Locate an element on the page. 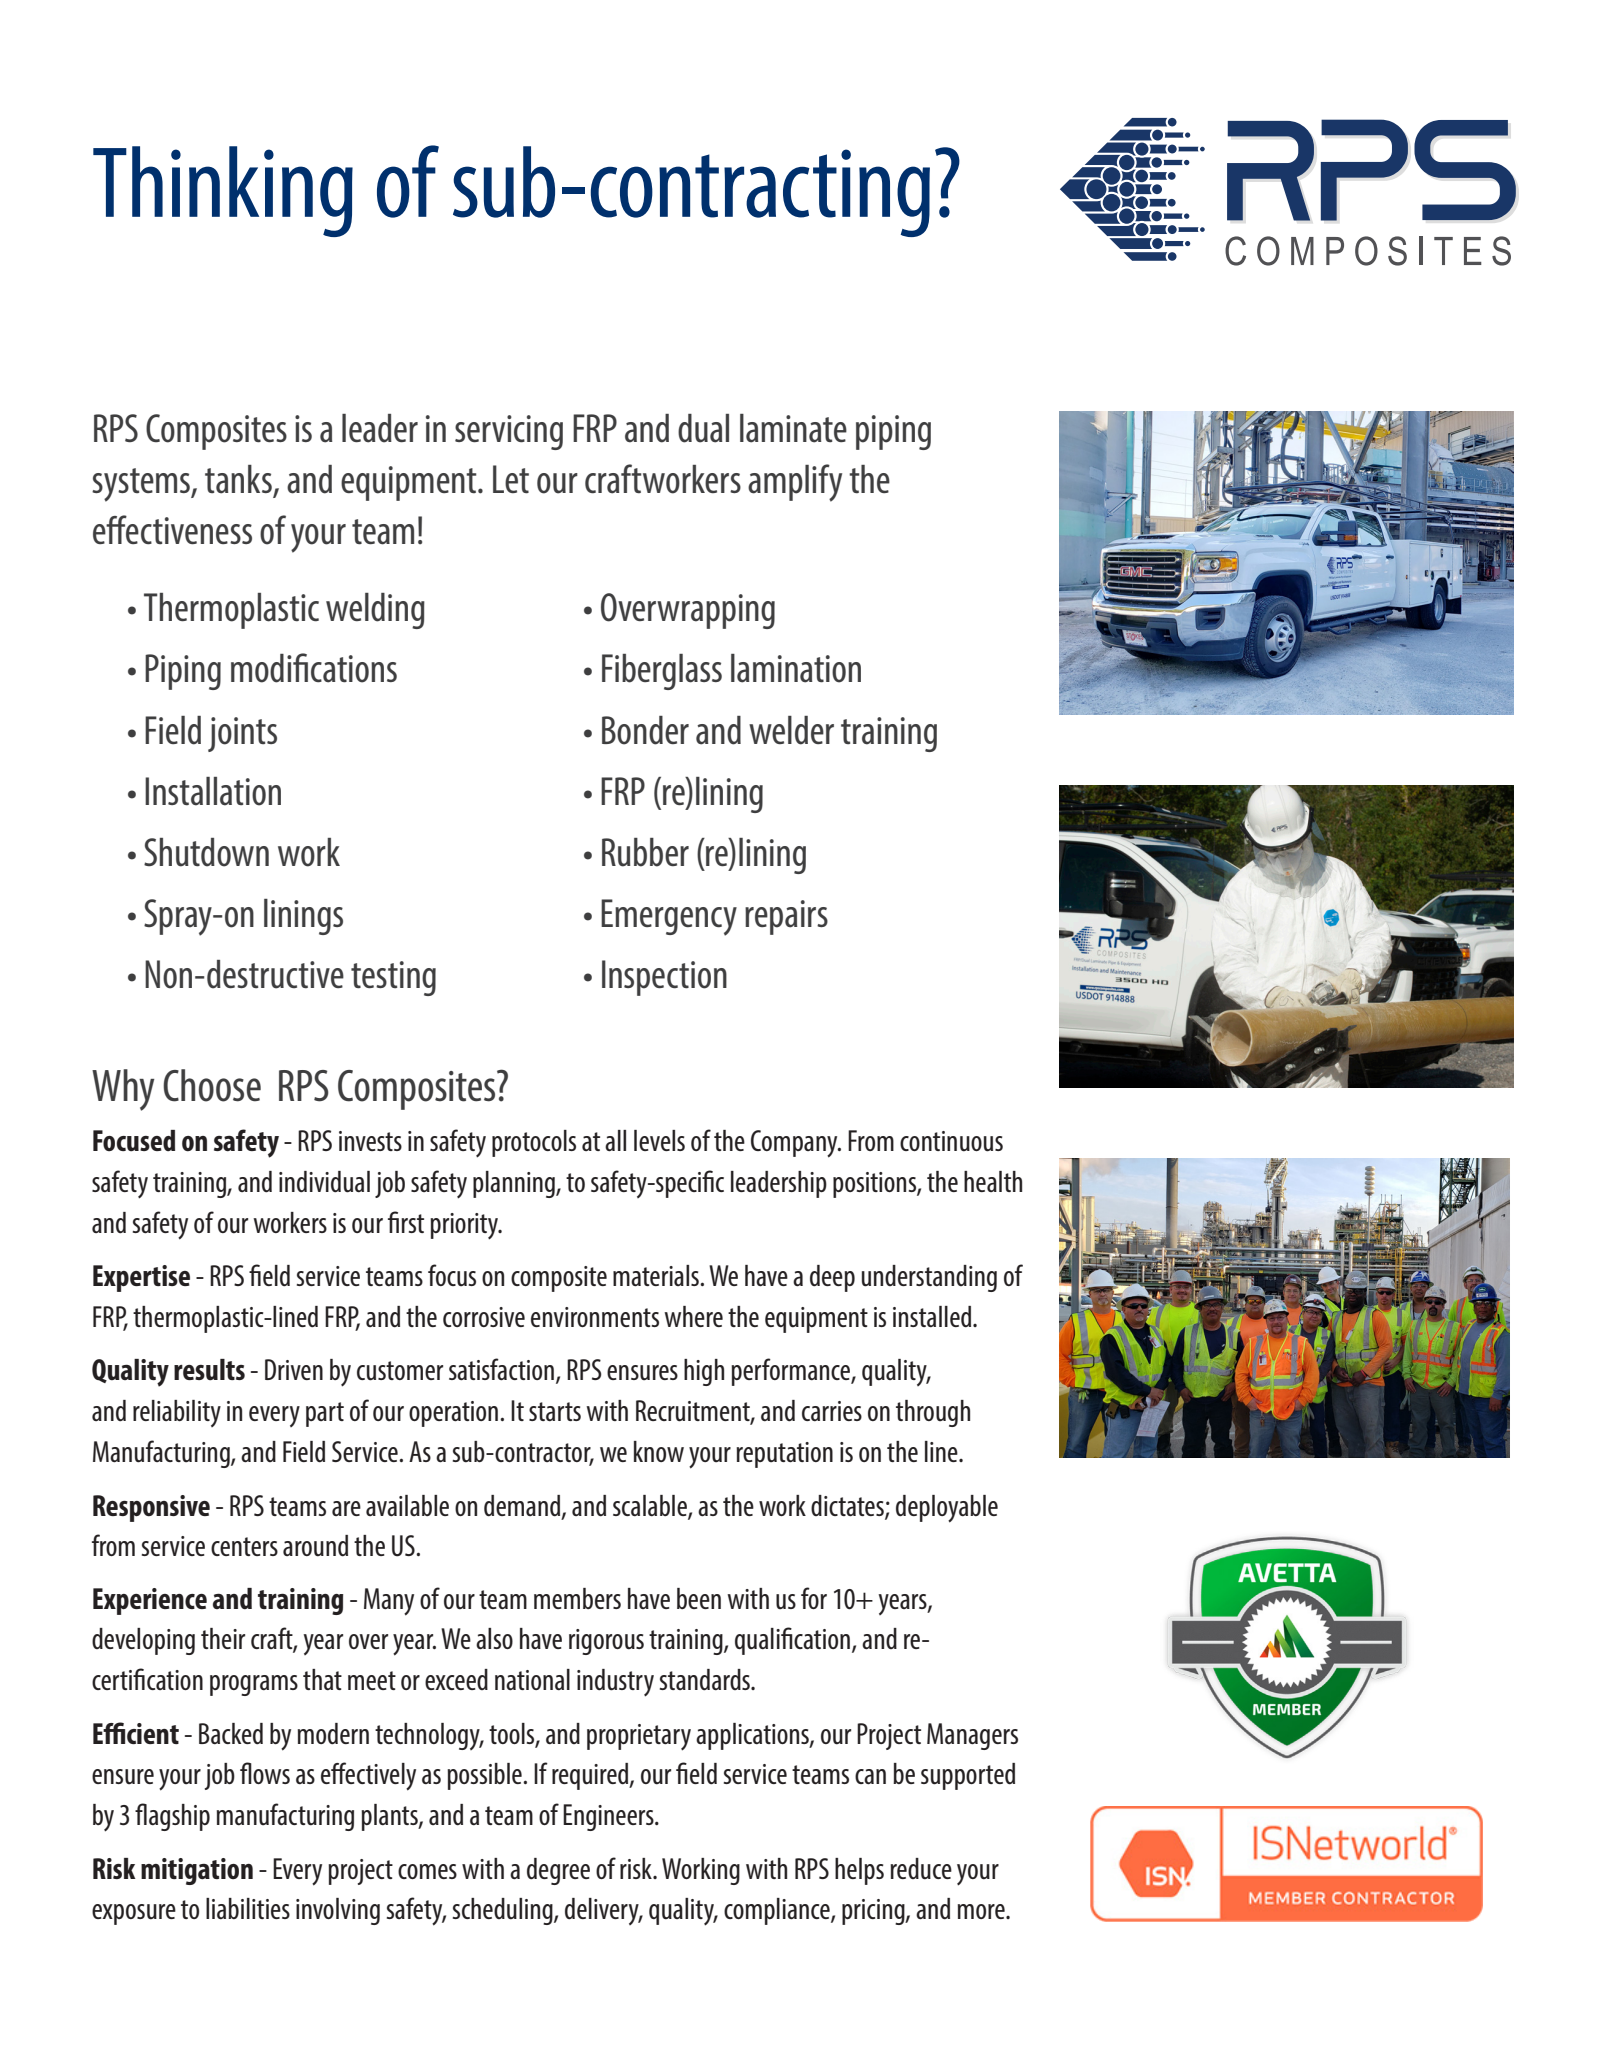  servicing is located at coordinates (509, 432).
